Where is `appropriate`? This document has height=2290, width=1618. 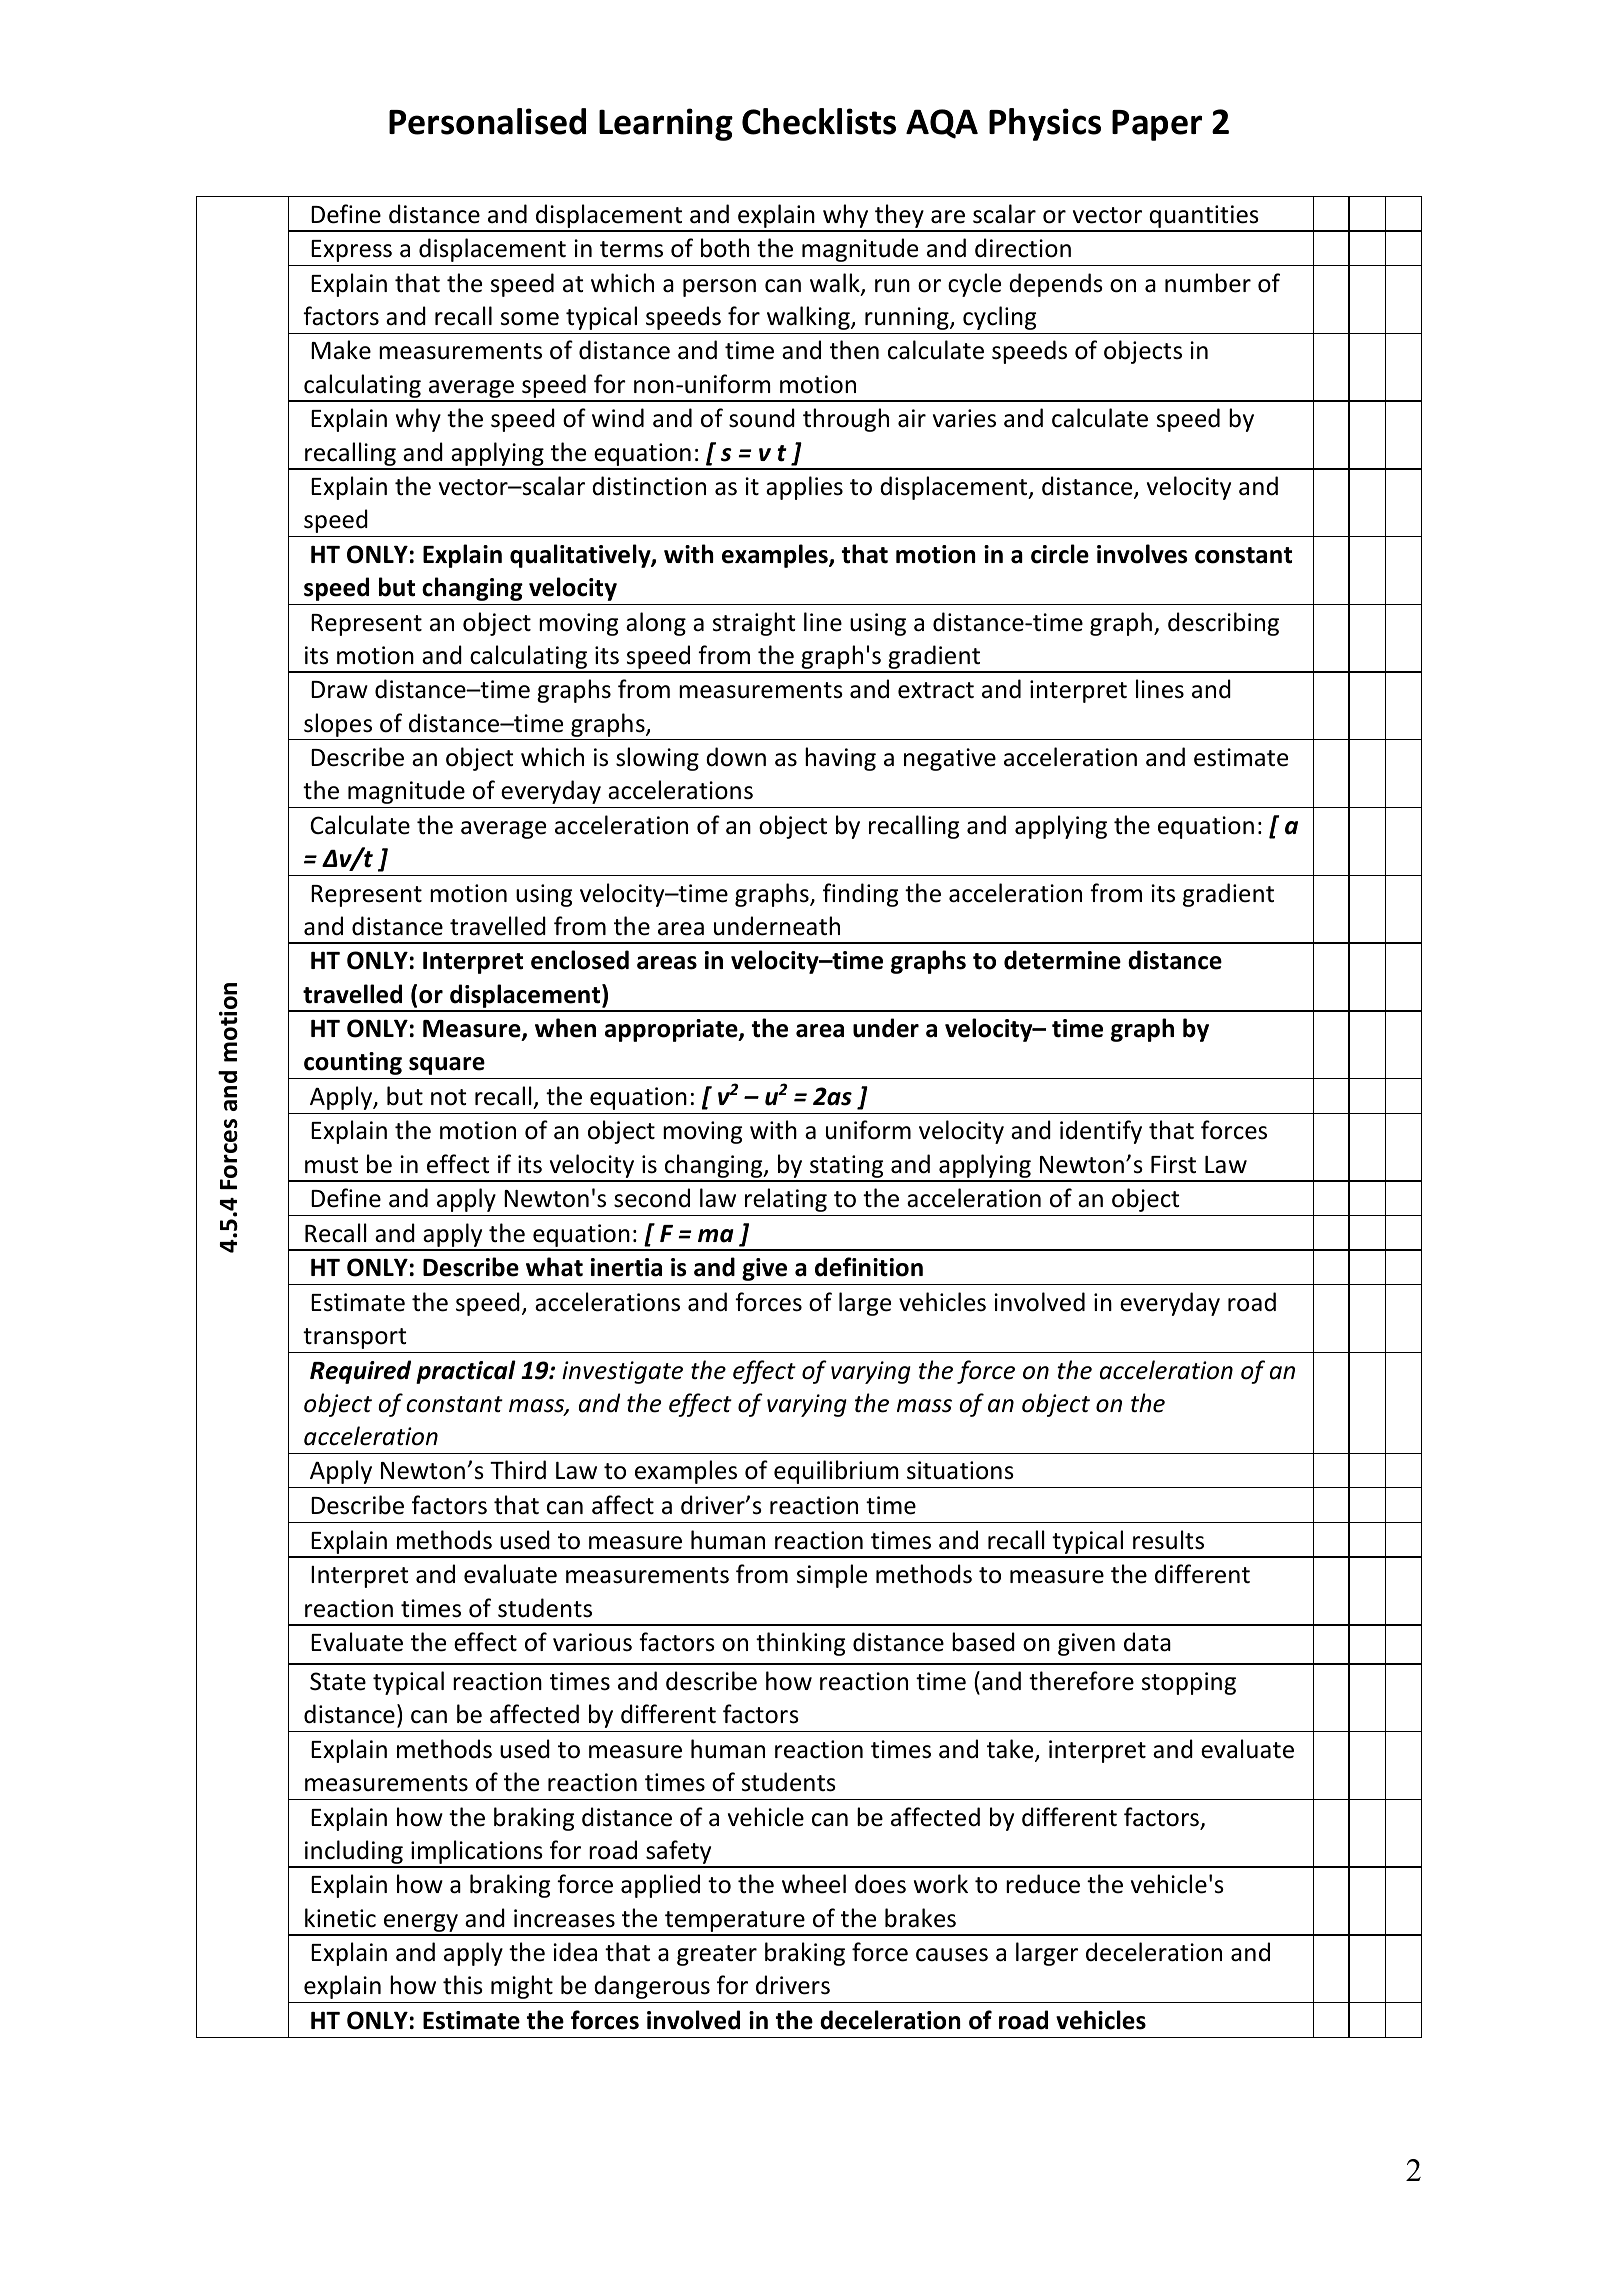 appropriate is located at coordinates (672, 1030).
